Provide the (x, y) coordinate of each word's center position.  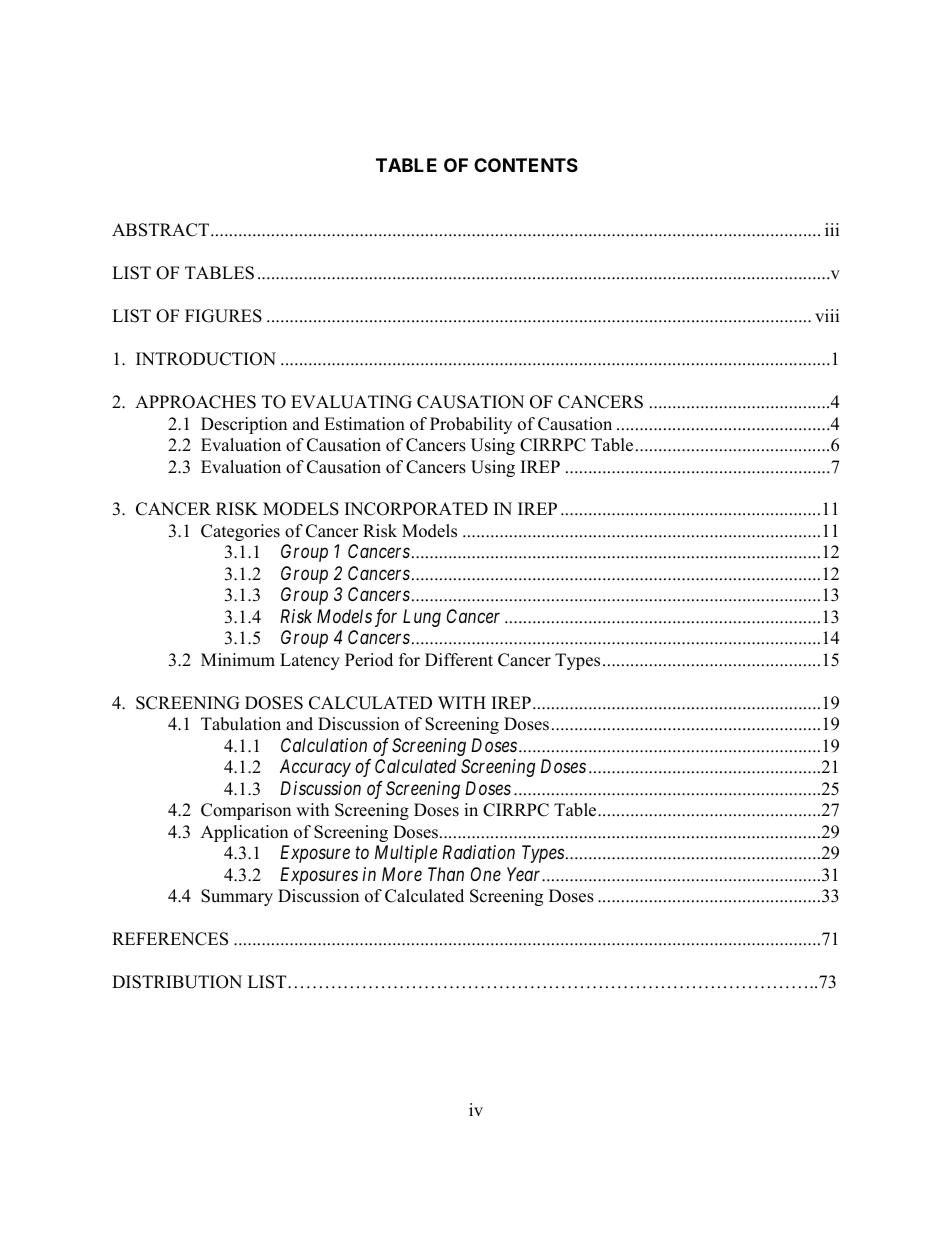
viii (827, 315)
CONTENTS (526, 165)
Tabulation (241, 724)
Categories (240, 532)
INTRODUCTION (206, 359)
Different (459, 660)
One (486, 874)
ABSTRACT (160, 230)
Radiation (478, 852)
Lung (422, 618)
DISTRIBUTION (177, 982)
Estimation (364, 424)
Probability (471, 425)
